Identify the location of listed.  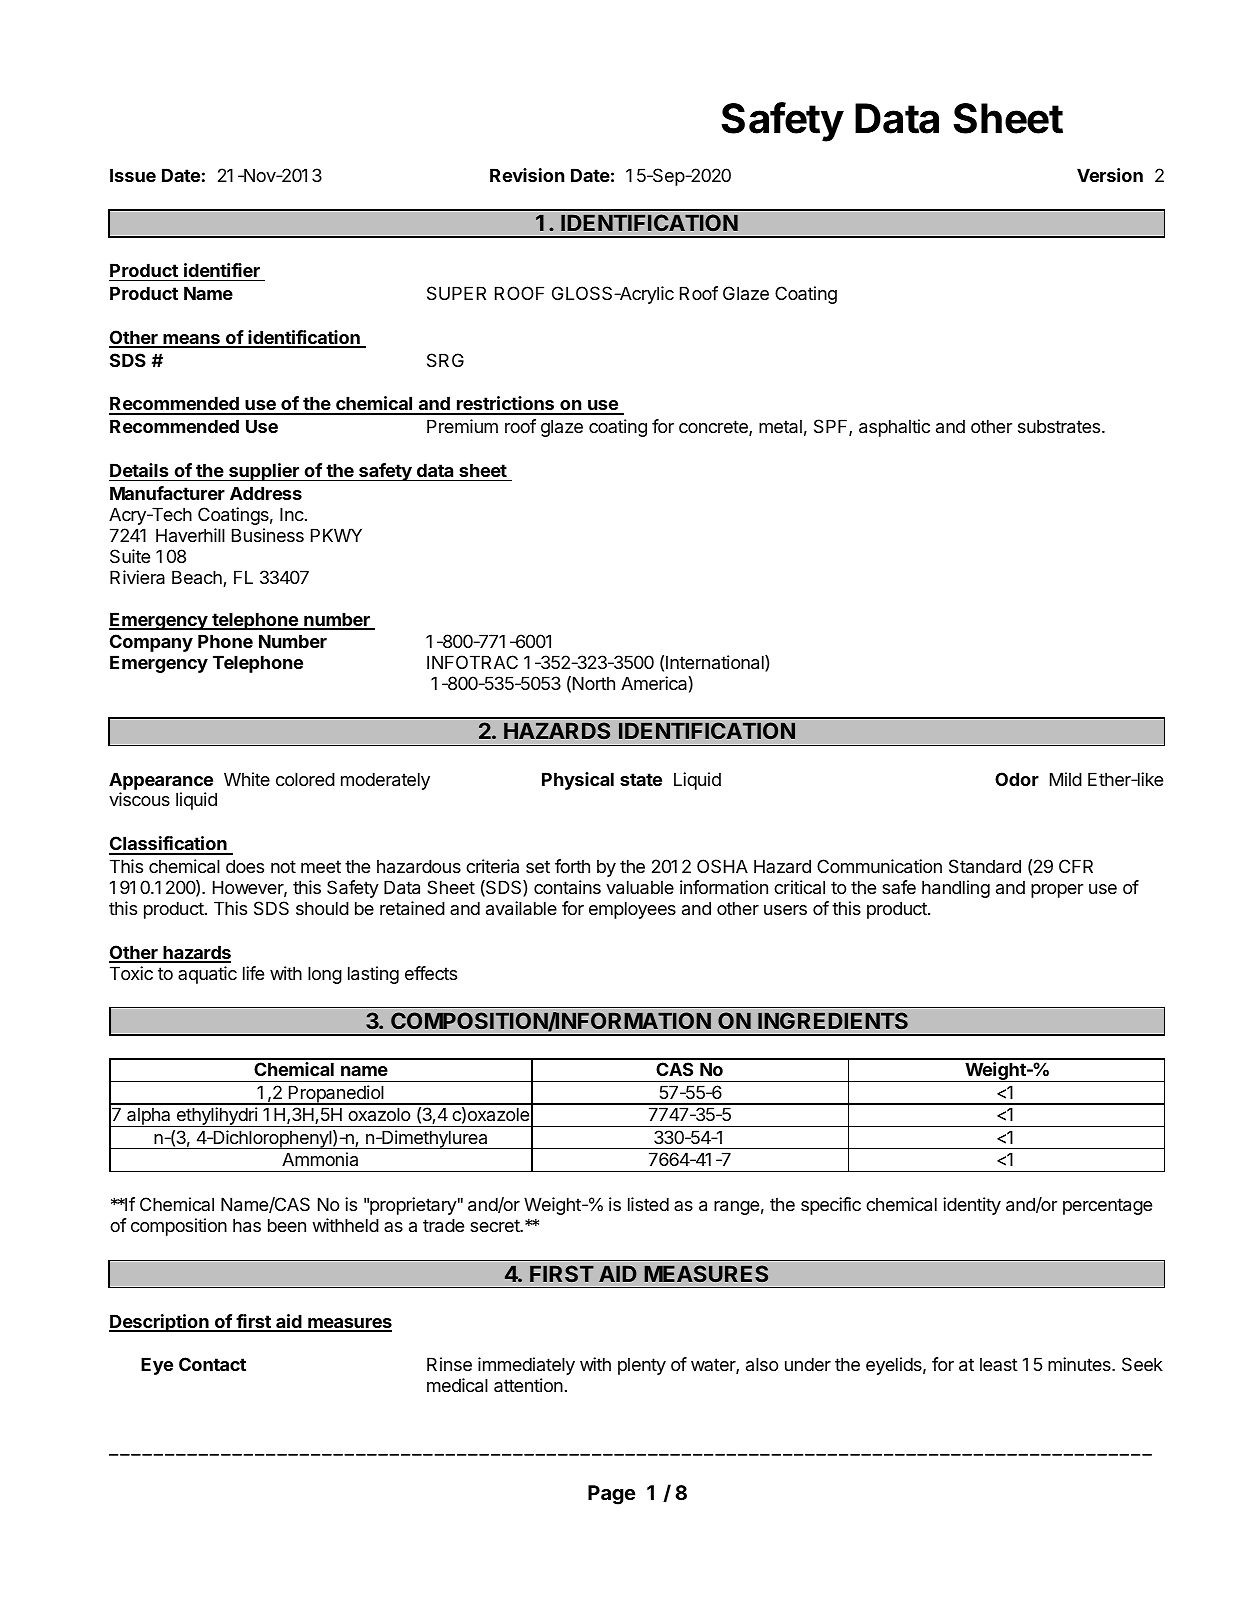
(648, 1204).
